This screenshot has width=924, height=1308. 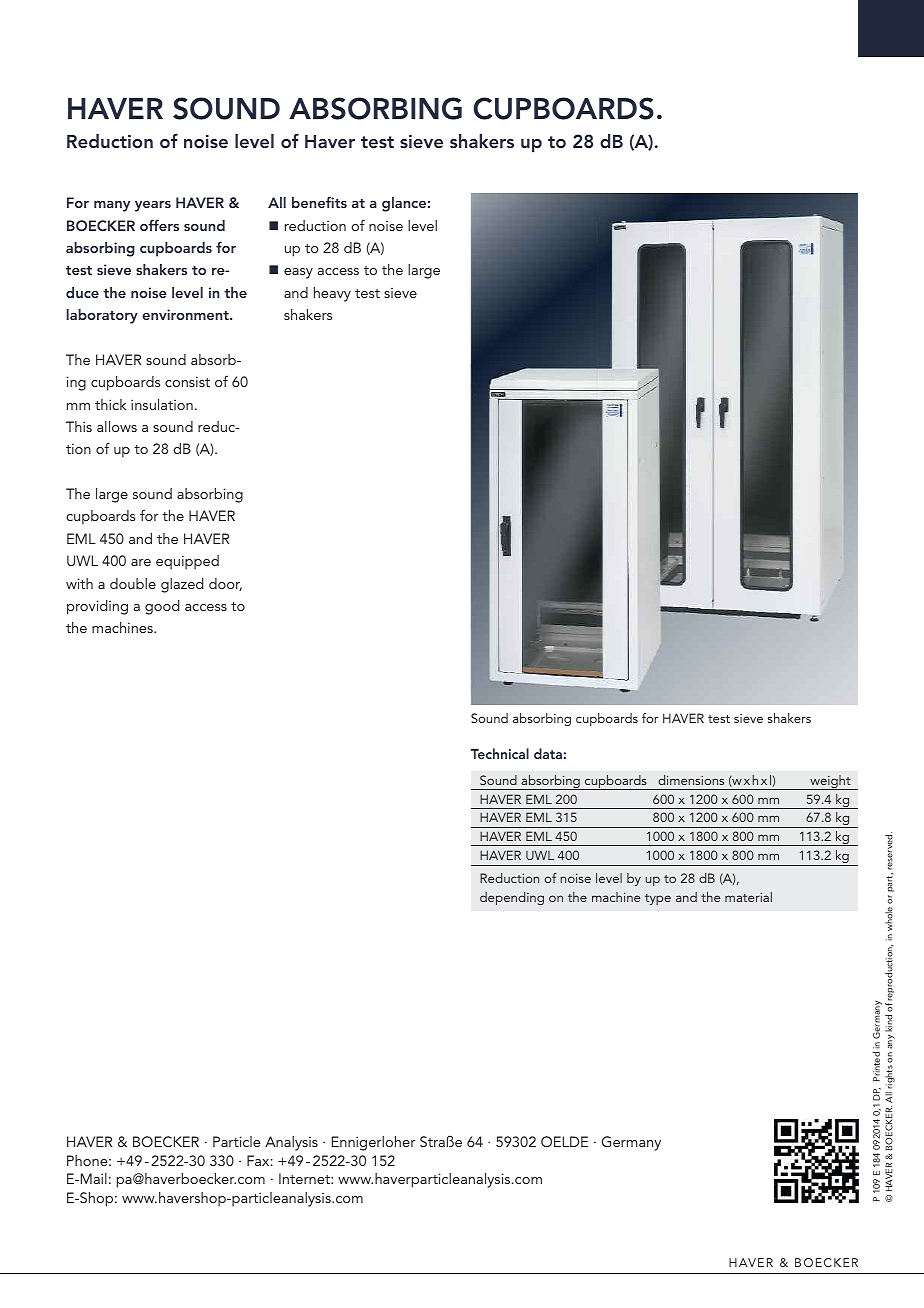 What do you see at coordinates (748, 897) in the screenshot?
I see `material` at bounding box center [748, 897].
